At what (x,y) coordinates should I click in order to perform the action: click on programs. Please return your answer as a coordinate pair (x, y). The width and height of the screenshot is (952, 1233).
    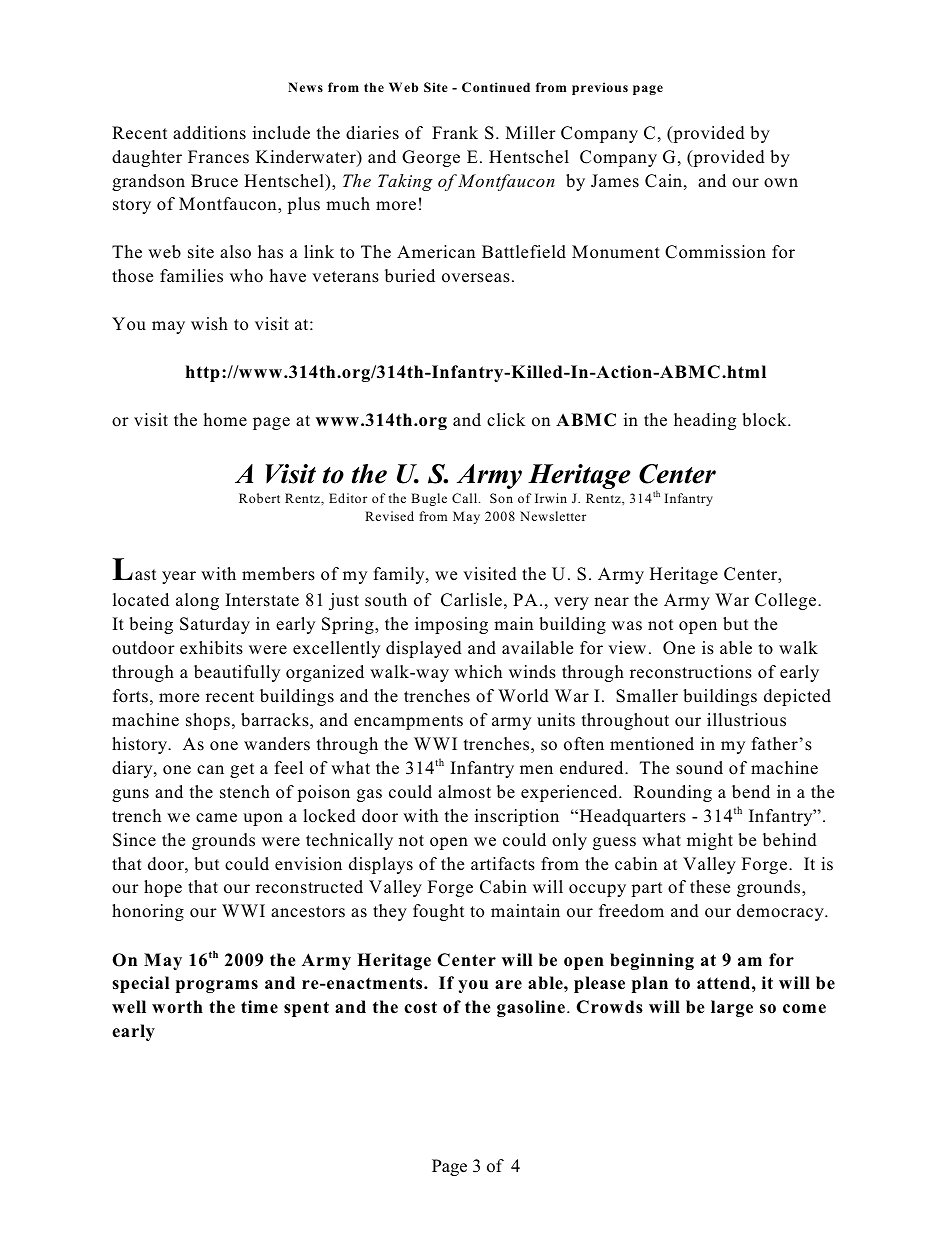
    Looking at the image, I should click on (217, 986).
